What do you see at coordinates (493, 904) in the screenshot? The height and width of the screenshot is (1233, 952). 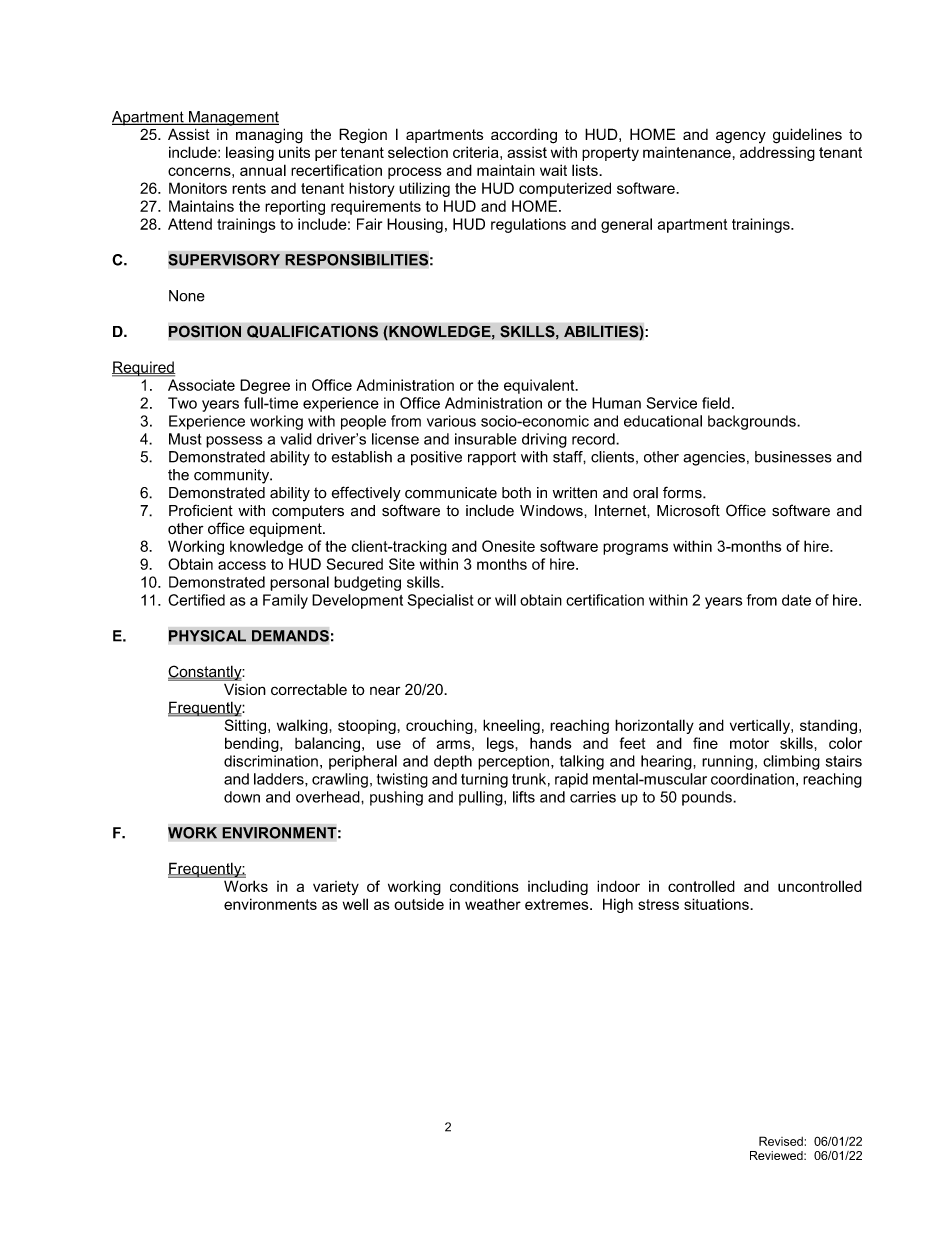 I see `weather` at bounding box center [493, 904].
